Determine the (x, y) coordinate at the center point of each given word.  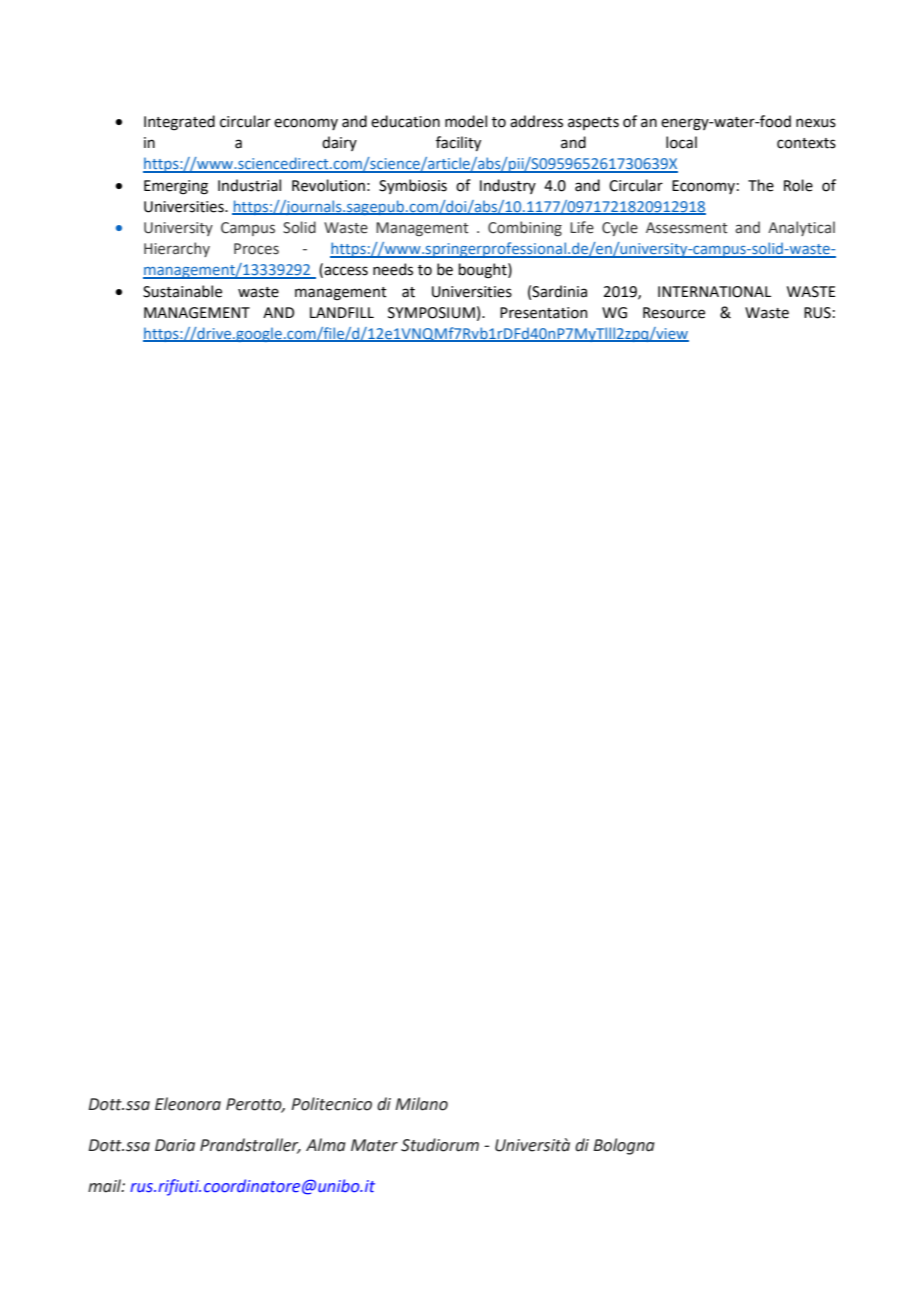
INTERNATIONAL (714, 292)
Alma (326, 1145)
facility (458, 143)
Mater (374, 1145)
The (761, 185)
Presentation (543, 313)
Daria (175, 1145)
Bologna (624, 1146)
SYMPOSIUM (431, 313)
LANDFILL (342, 312)
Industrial (249, 185)
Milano (421, 1104)
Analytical (801, 228)
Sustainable (182, 291)
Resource (674, 313)
